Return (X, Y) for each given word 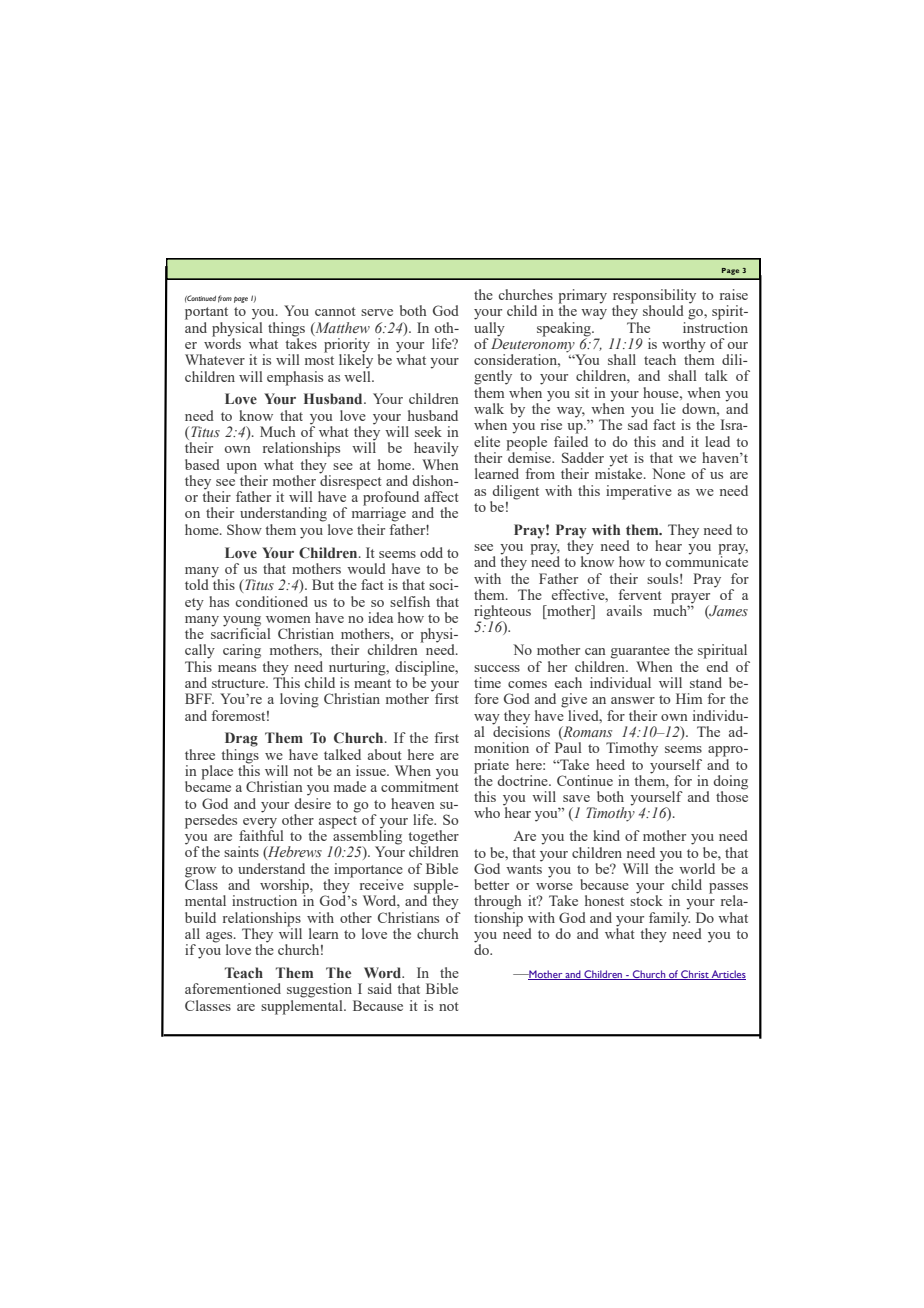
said (380, 988)
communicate (707, 560)
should (663, 310)
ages (220, 938)
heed (610, 764)
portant (206, 313)
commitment (420, 785)
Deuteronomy (534, 345)
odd (431, 552)
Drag (241, 739)
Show (244, 529)
